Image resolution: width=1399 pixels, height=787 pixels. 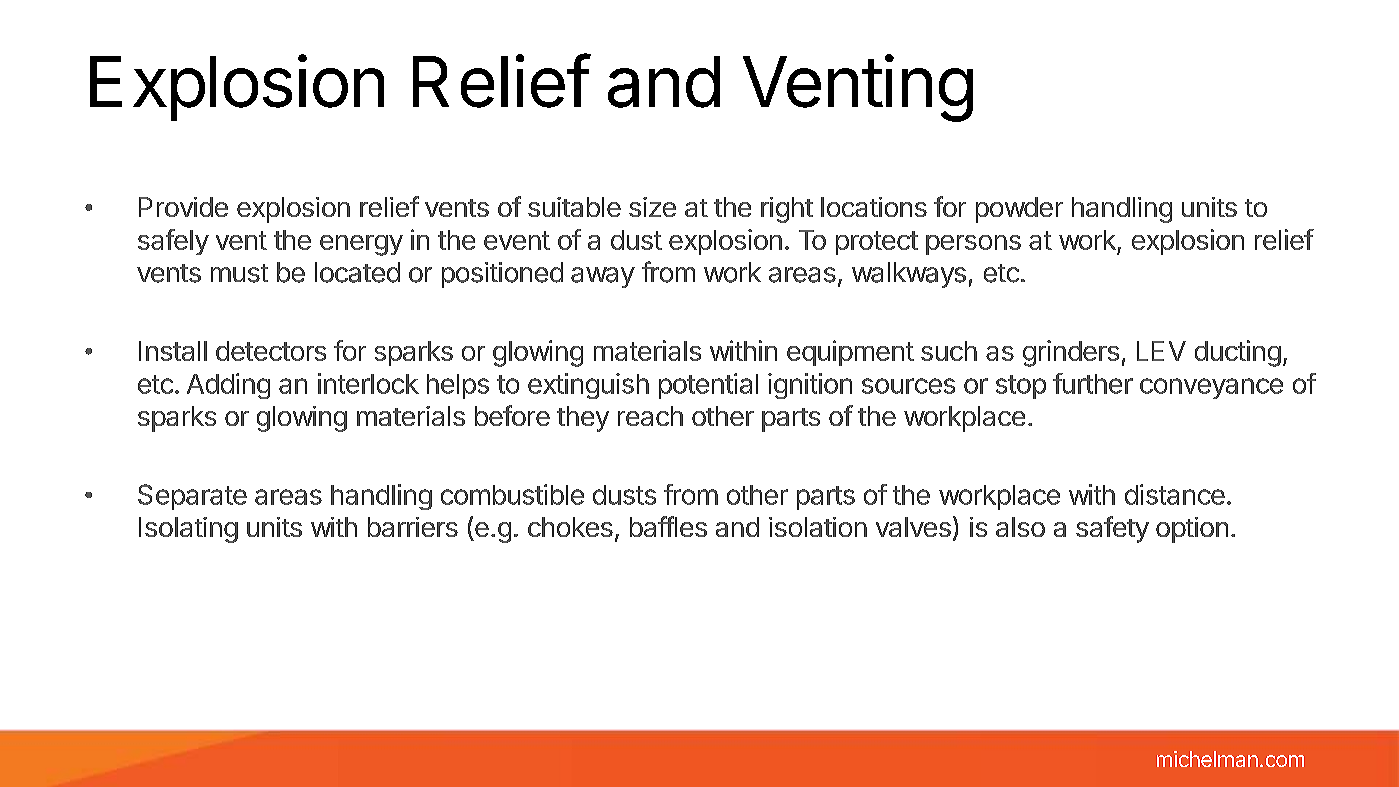 What do you see at coordinates (603, 277) in the screenshot?
I see `away` at bounding box center [603, 277].
